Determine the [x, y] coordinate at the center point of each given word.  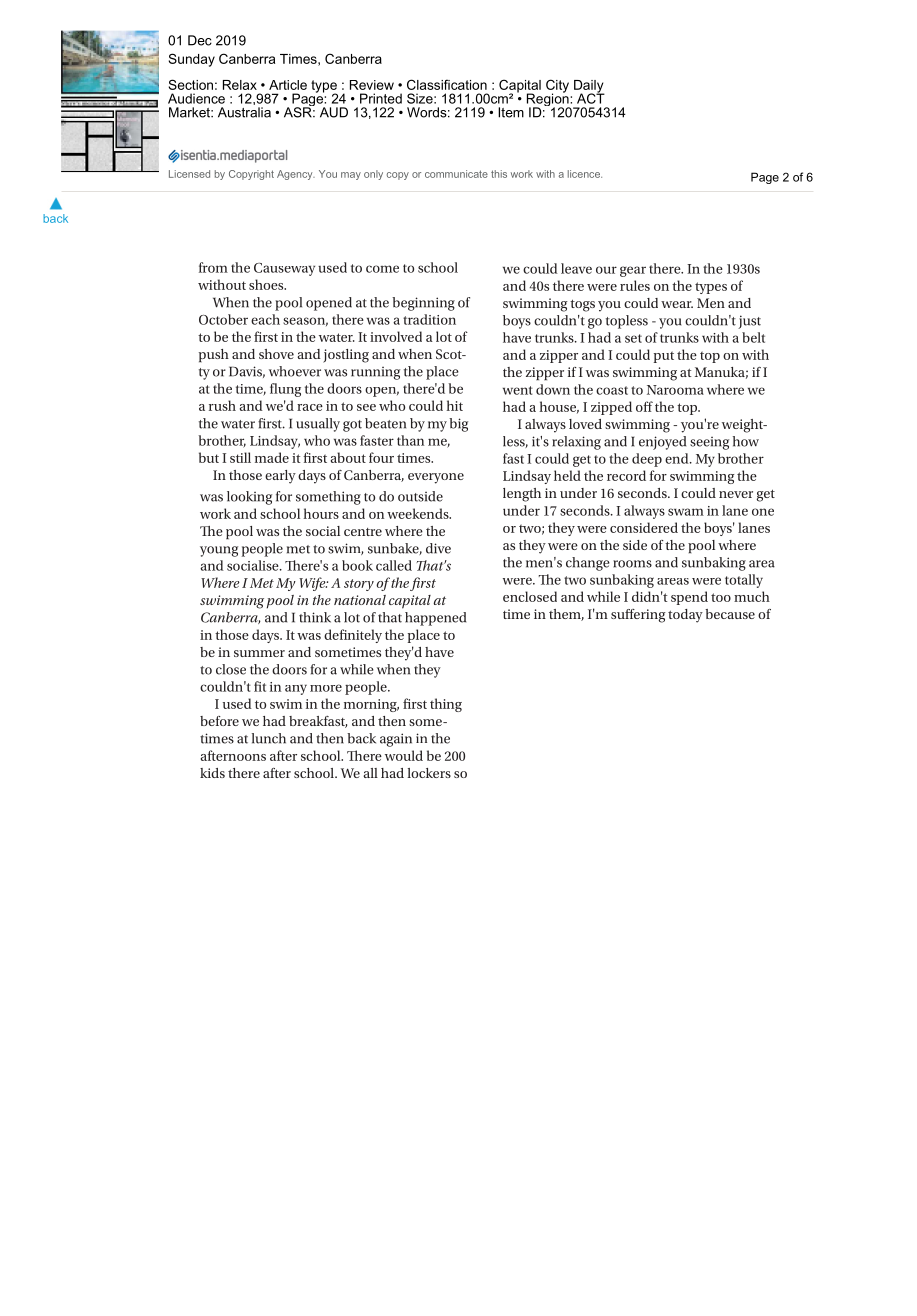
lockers [429, 773]
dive [438, 548]
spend [689, 598]
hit [454, 405]
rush [222, 405]
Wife [313, 584]
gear [633, 271]
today [685, 616]
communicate [456, 174]
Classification [447, 84]
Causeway [284, 269]
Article [288, 85]
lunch [269, 738]
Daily [589, 87]
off [644, 406]
